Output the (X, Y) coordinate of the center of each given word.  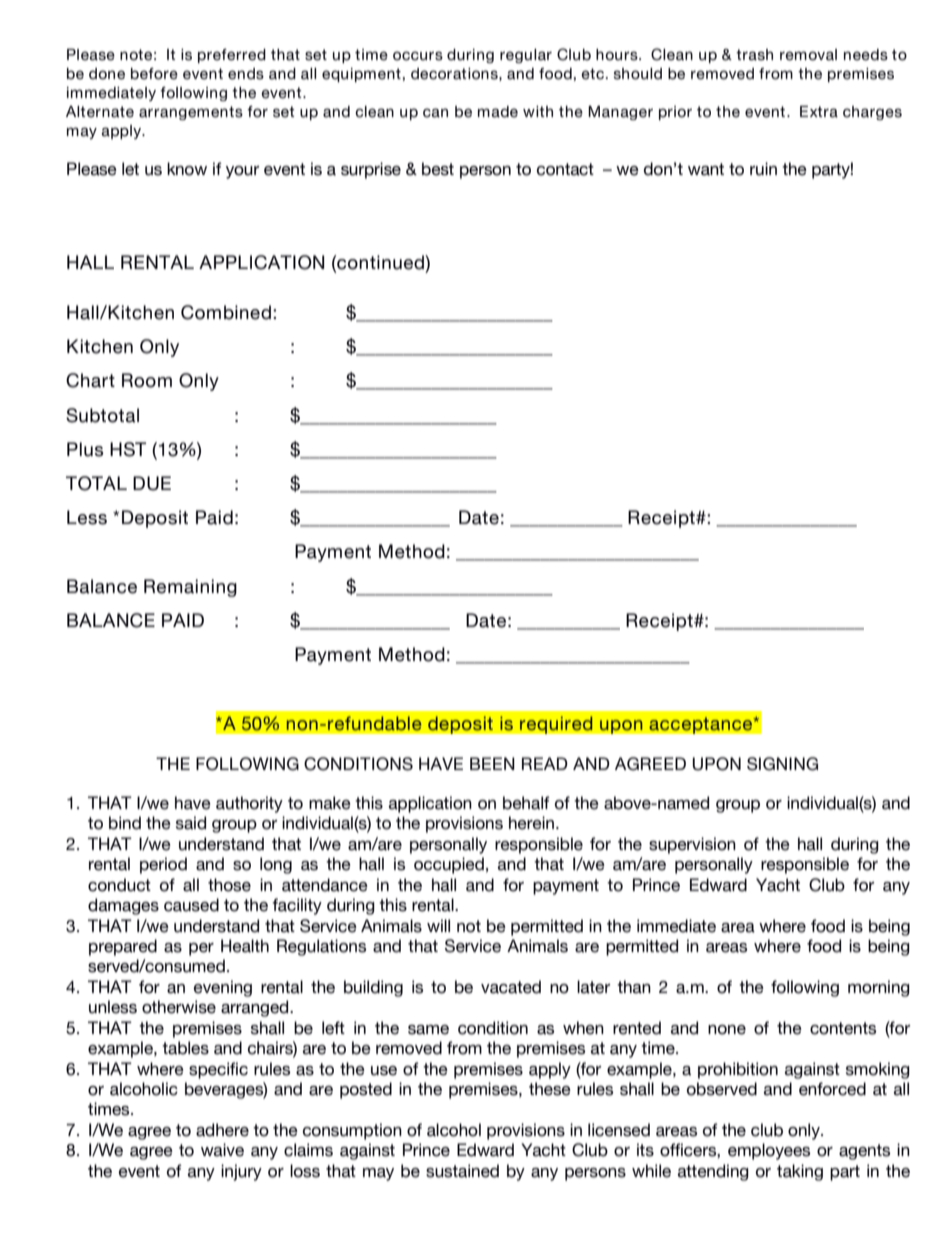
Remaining (190, 588)
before (154, 74)
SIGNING (782, 764)
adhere (222, 1130)
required (556, 725)
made (498, 112)
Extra (819, 112)
